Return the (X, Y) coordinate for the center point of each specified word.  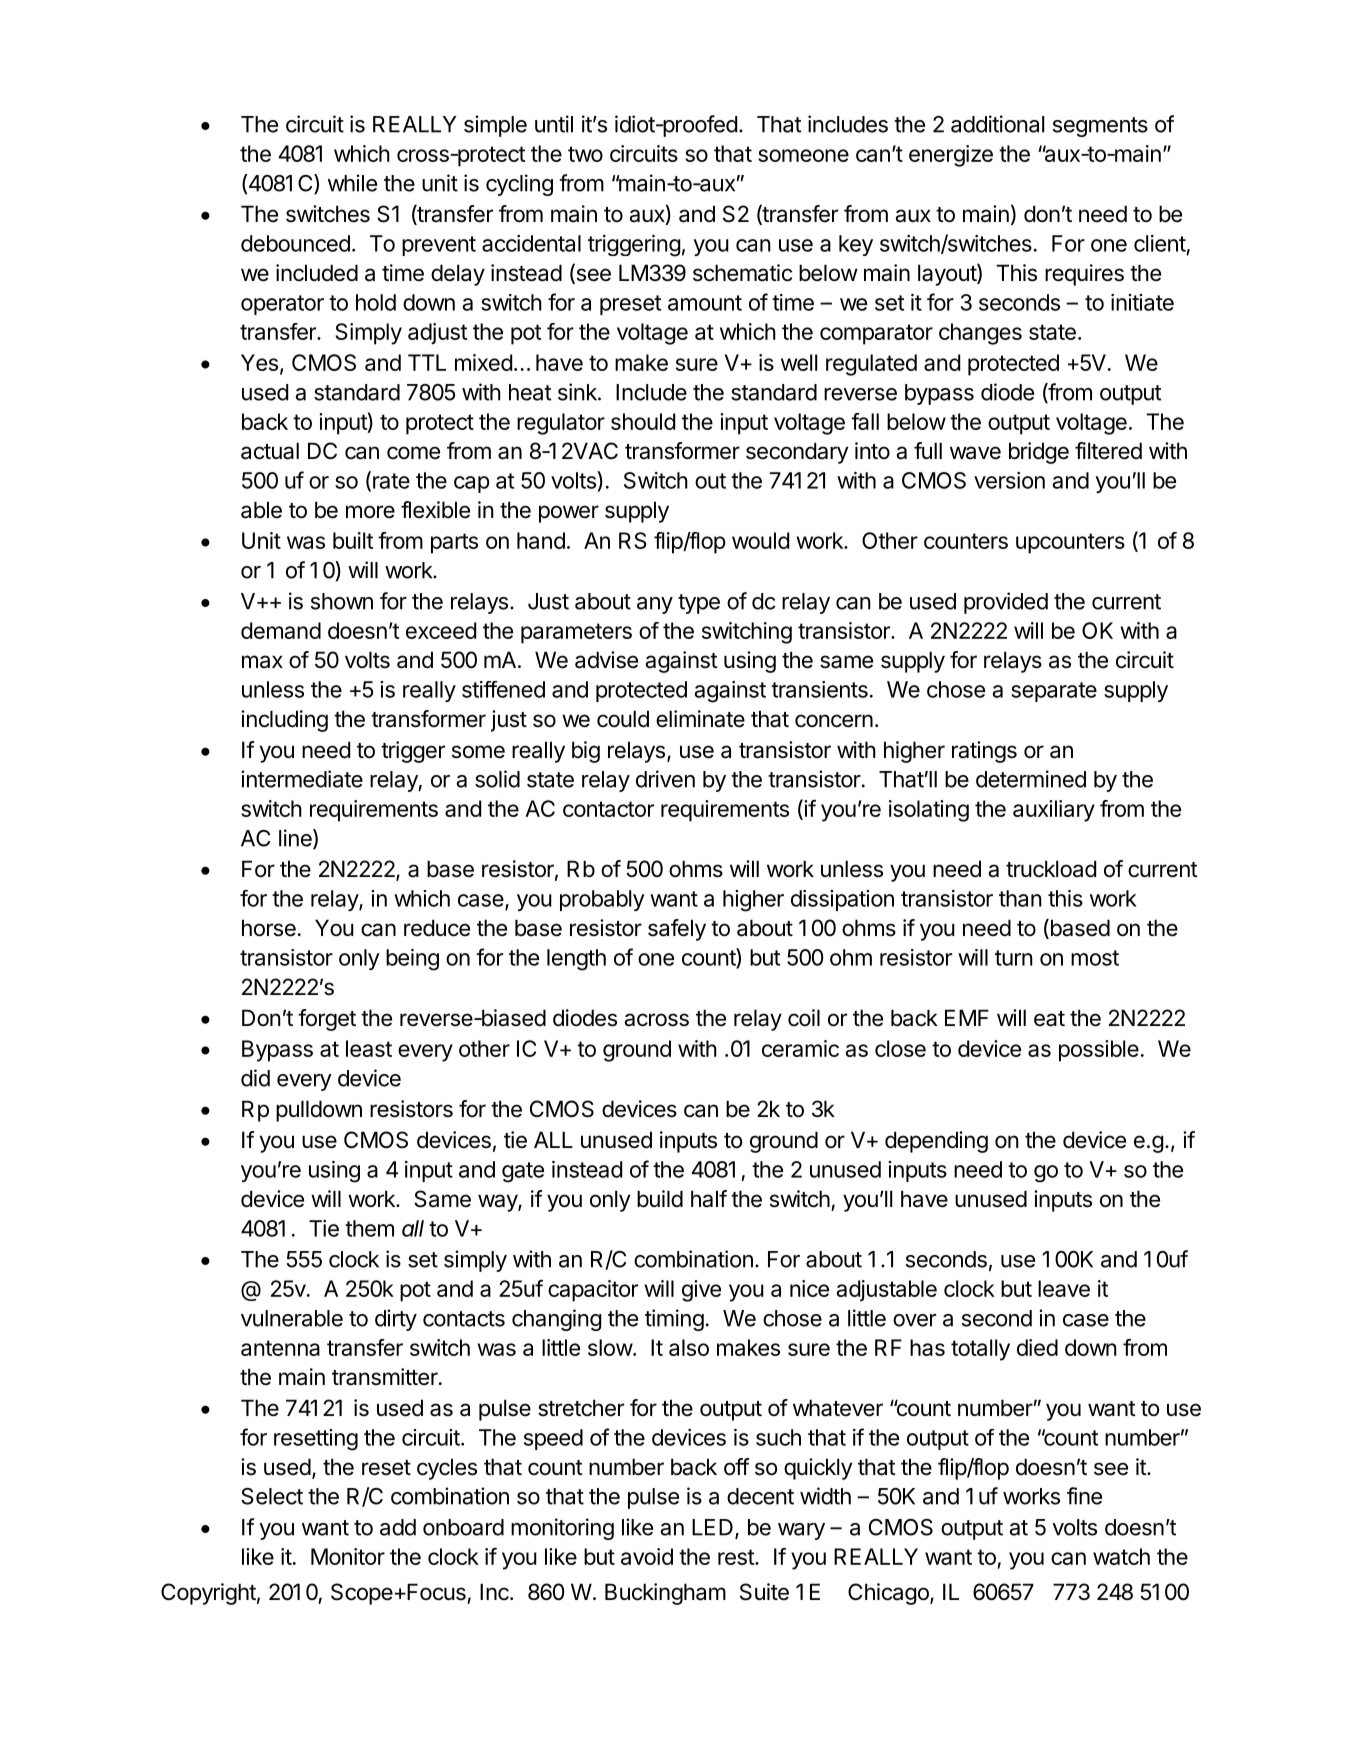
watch (1121, 1556)
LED (712, 1527)
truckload (1051, 869)
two (585, 154)
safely (677, 930)
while (352, 183)
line (296, 839)
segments (1100, 127)
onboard (463, 1527)
